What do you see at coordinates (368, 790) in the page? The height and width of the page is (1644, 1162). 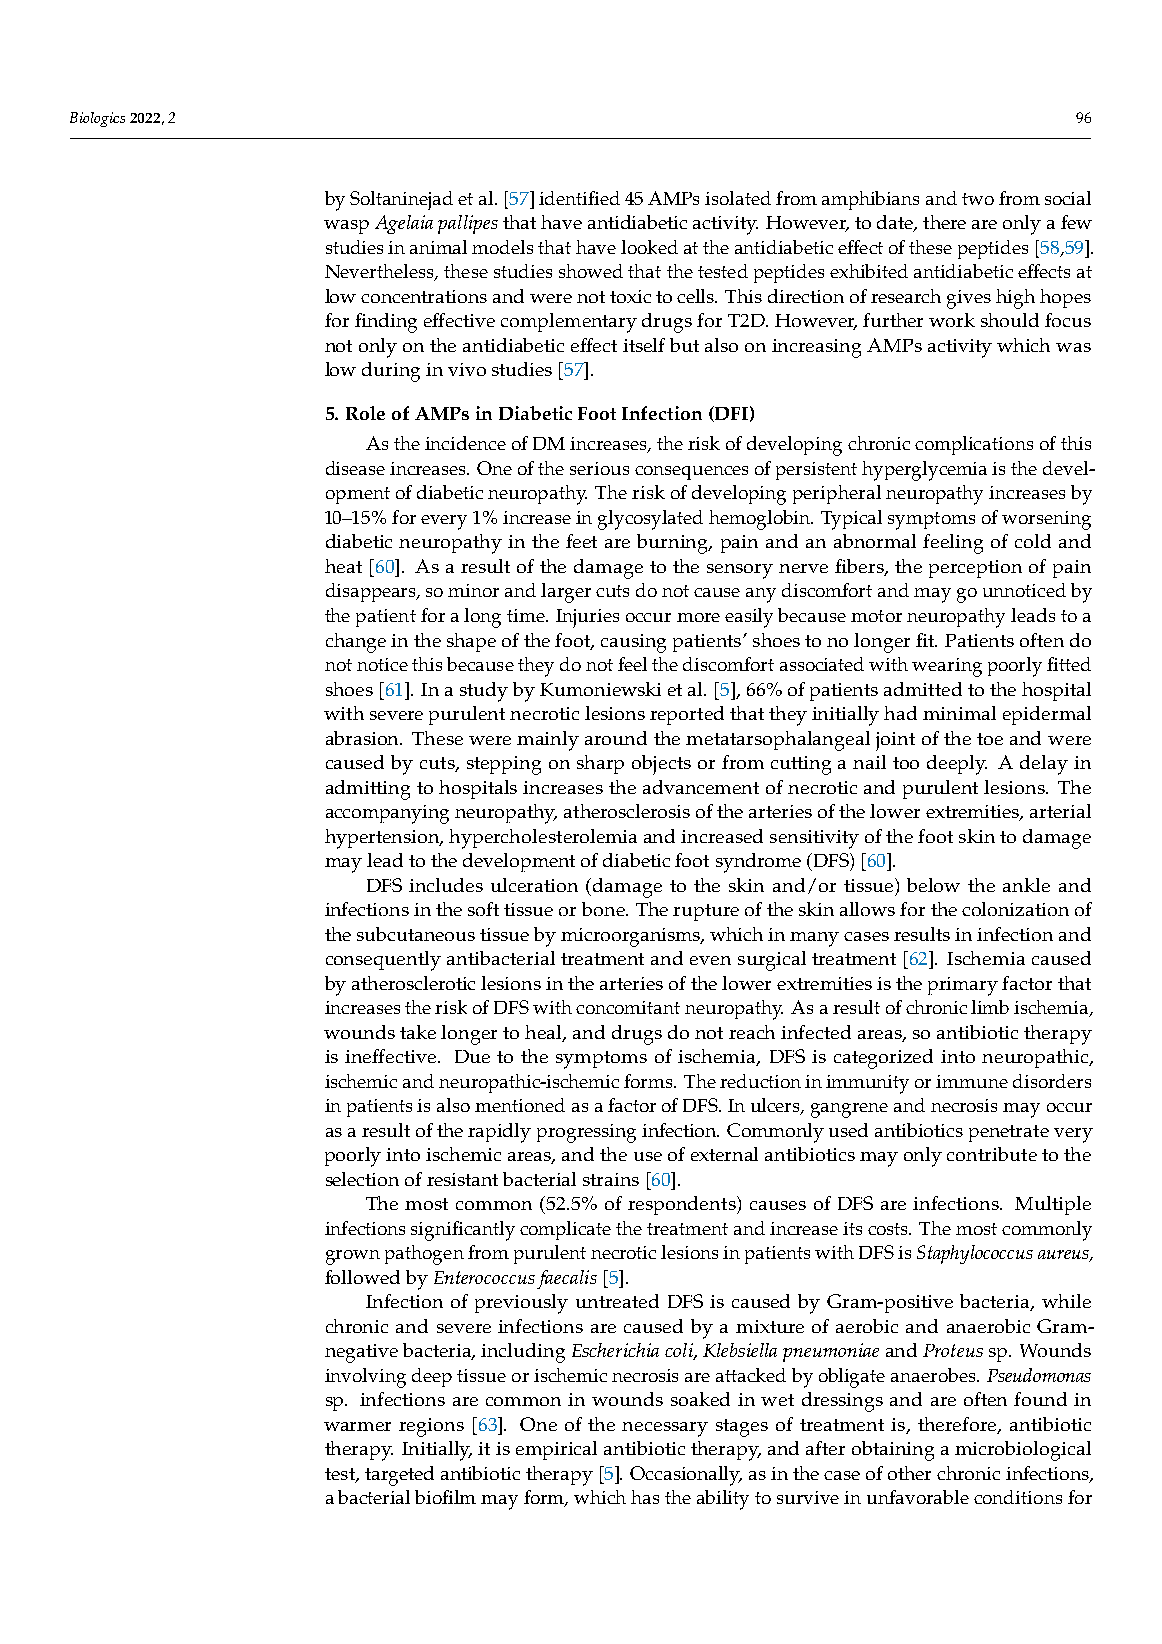 I see `admitting` at bounding box center [368, 790].
